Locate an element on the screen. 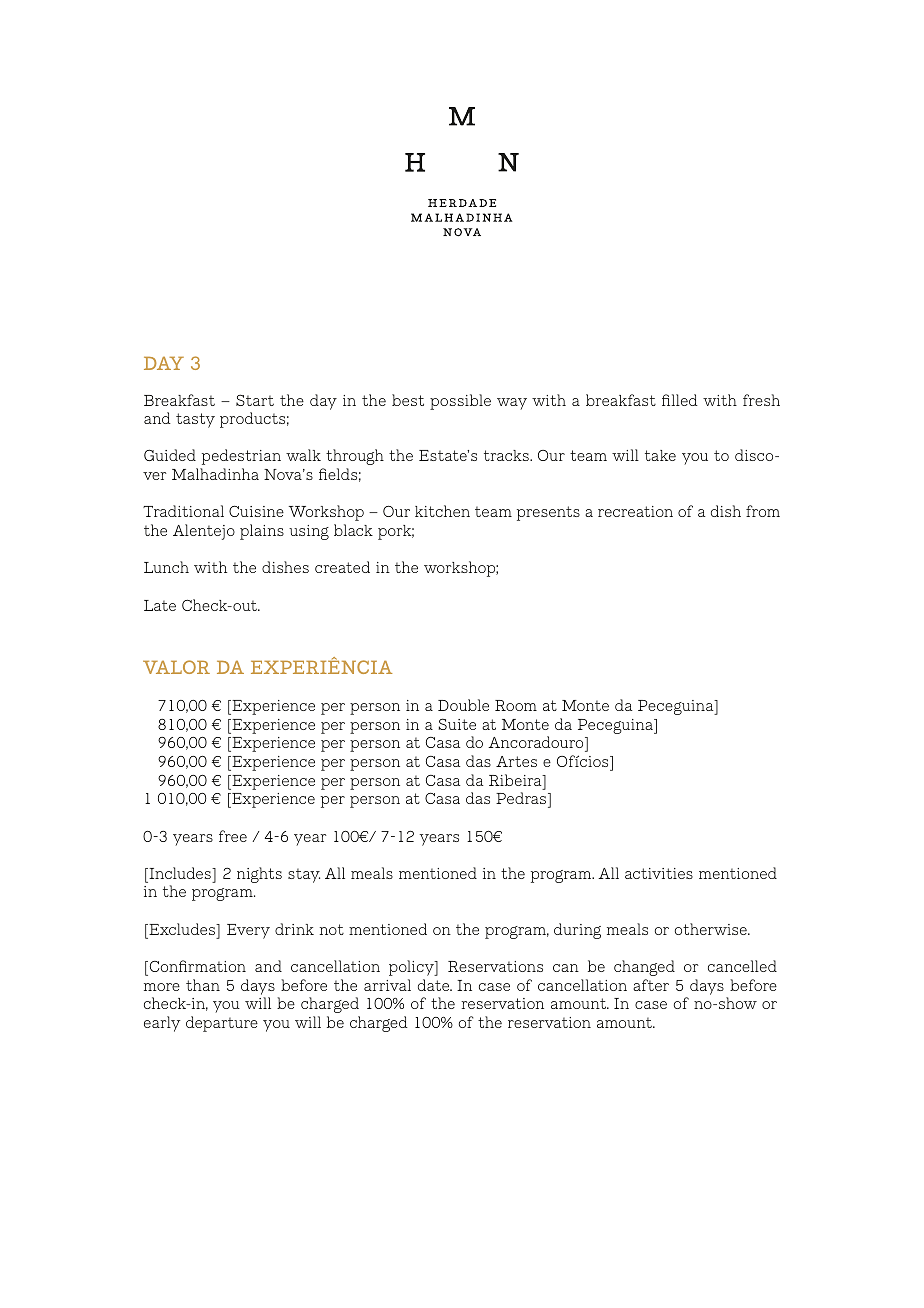  free is located at coordinates (233, 836).
